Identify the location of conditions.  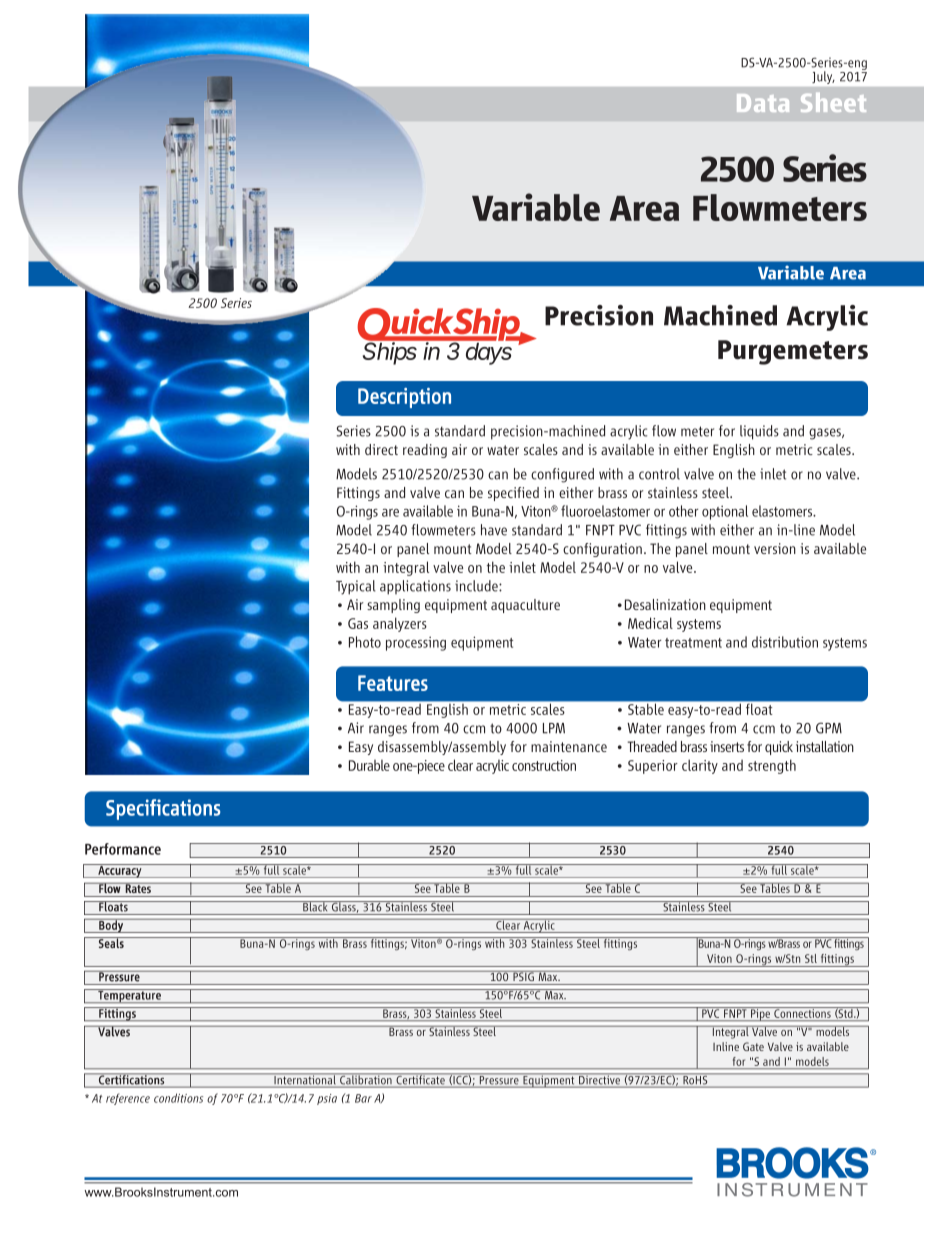
(178, 1098).
